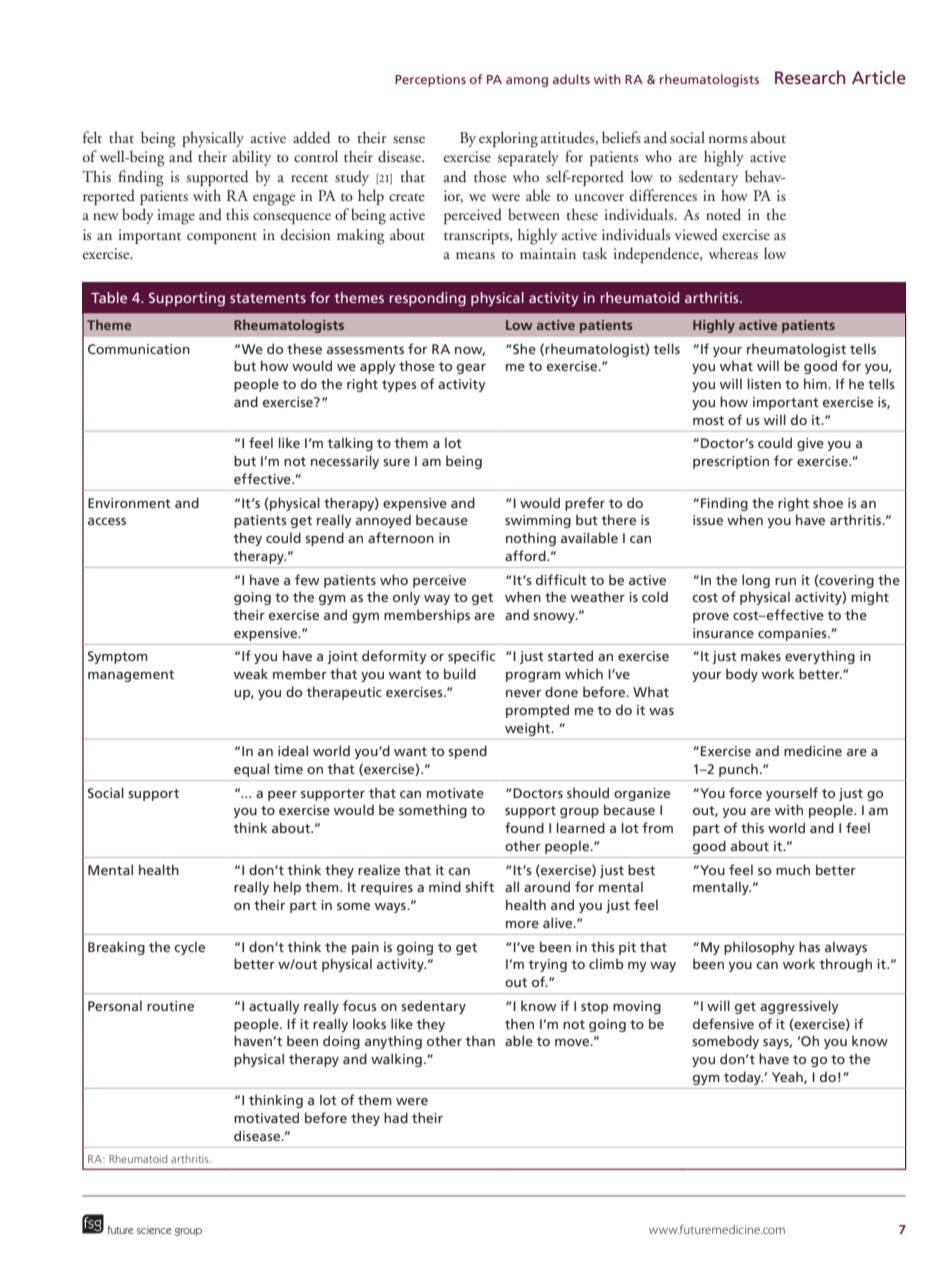 The width and height of the screenshot is (952, 1283). I want to click on ability, so click(251, 158).
